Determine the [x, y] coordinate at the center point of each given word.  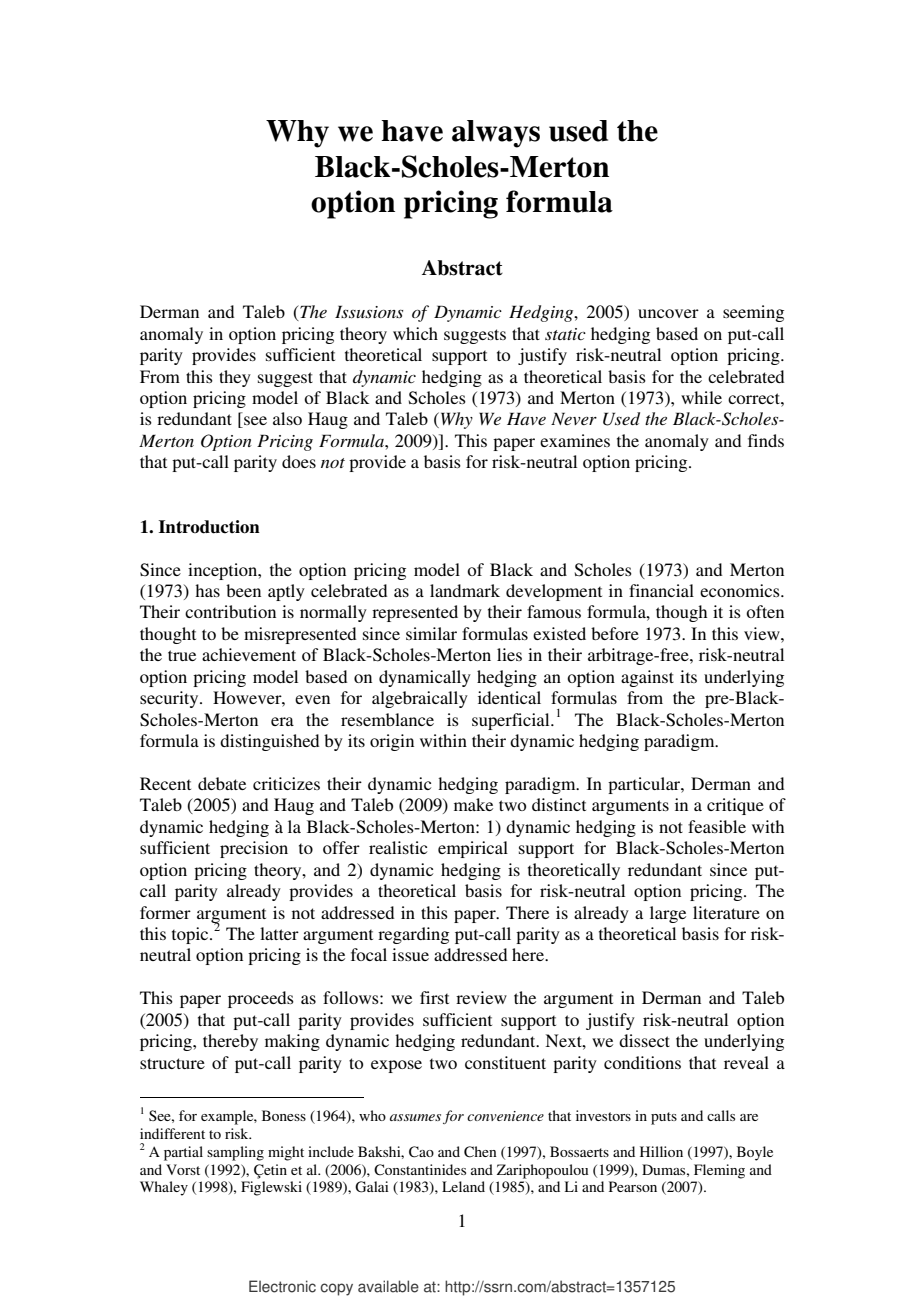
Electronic [282, 1286]
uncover [668, 313]
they [235, 378]
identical [509, 697]
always [496, 134]
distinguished [269, 742]
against [647, 678]
